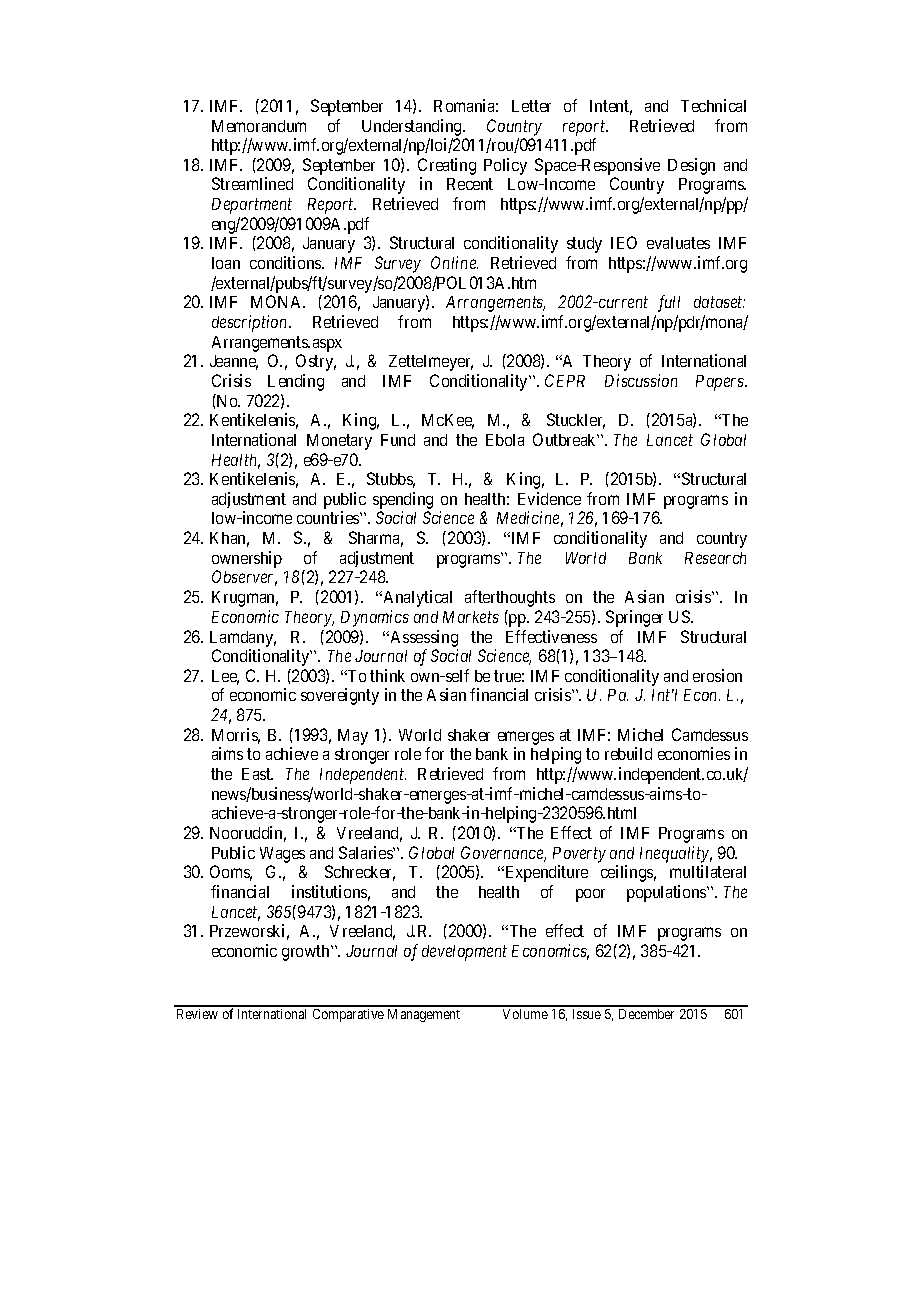 The width and height of the screenshot is (924, 1308). Describe the element at coordinates (471, 617) in the screenshot. I see `Markets` at that location.
